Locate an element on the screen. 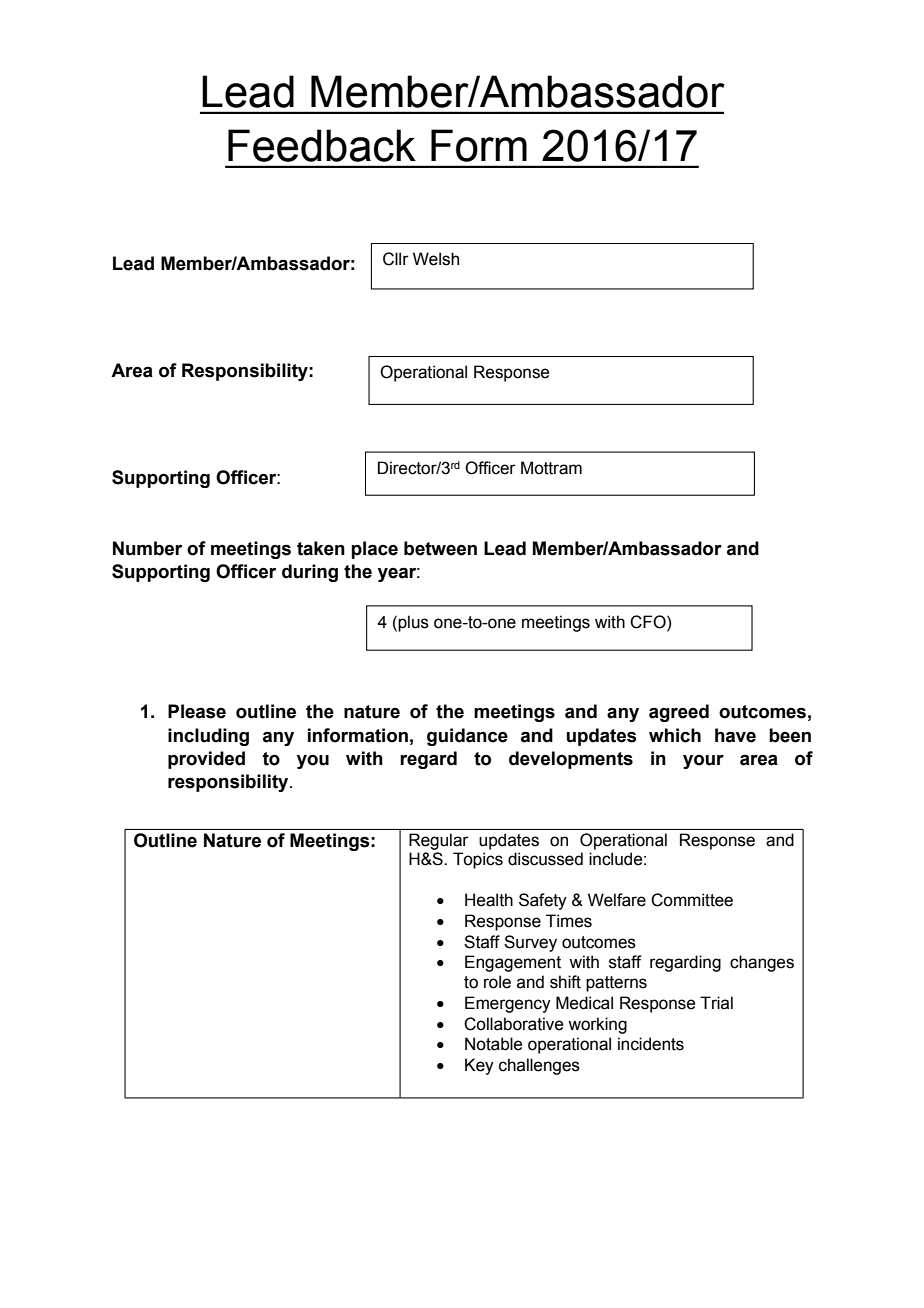 Image resolution: width=924 pixels, height=1308 pixels. Mottram is located at coordinates (551, 468).
